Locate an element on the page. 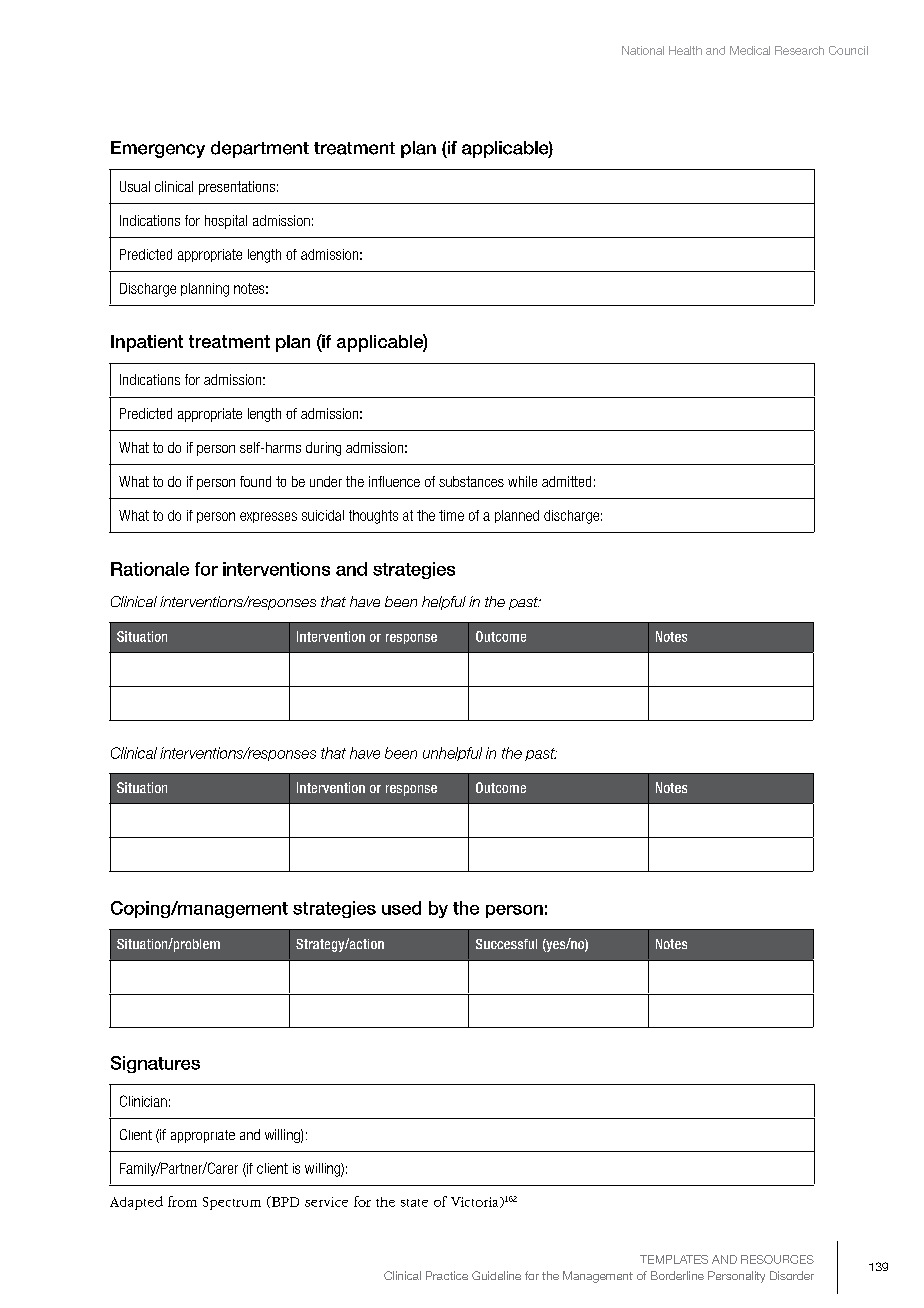 This document has width=924, height=1308. used is located at coordinates (401, 908).
